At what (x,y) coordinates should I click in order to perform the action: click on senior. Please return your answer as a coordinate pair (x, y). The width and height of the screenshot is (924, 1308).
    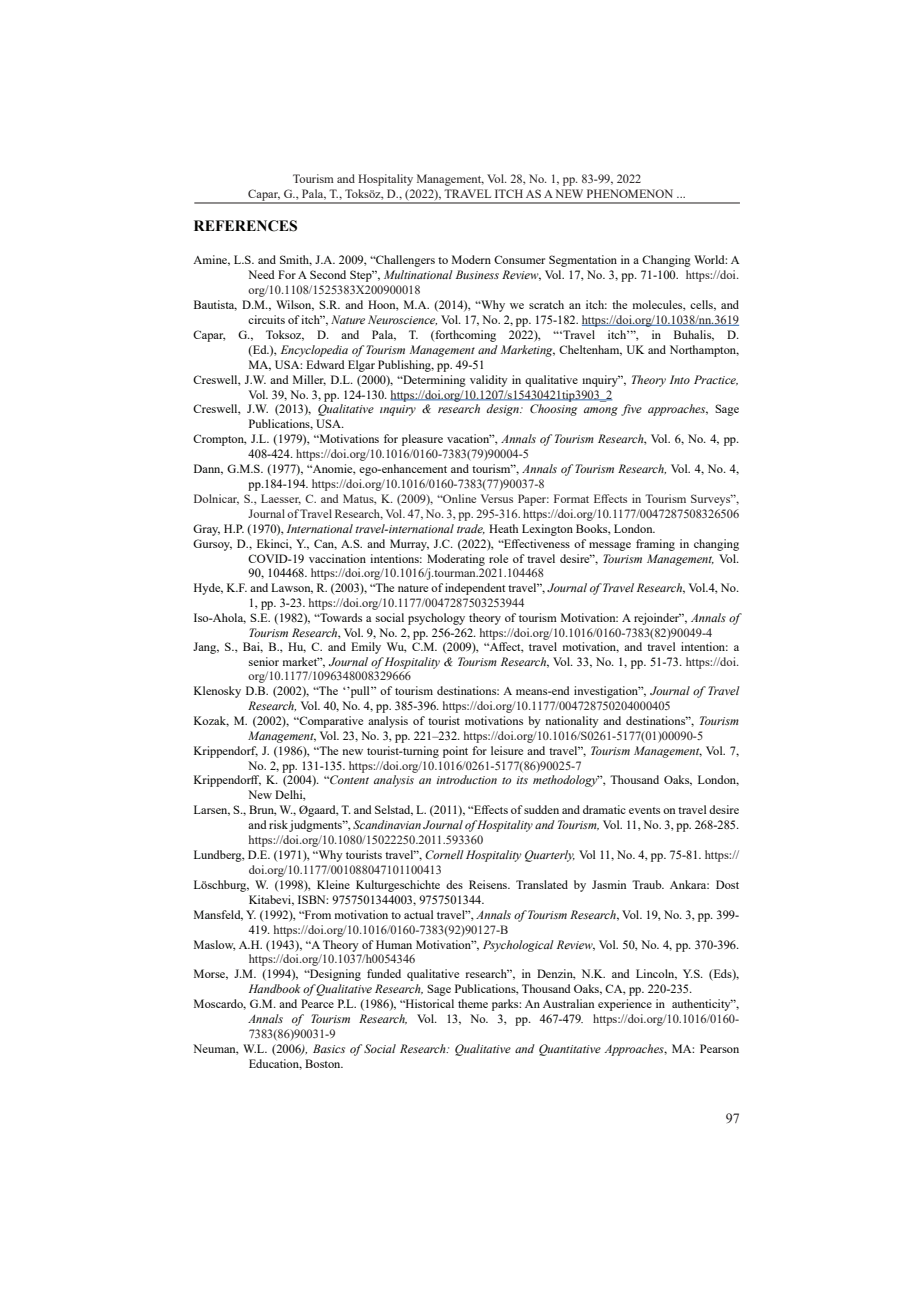
    Looking at the image, I should click on (264, 661).
